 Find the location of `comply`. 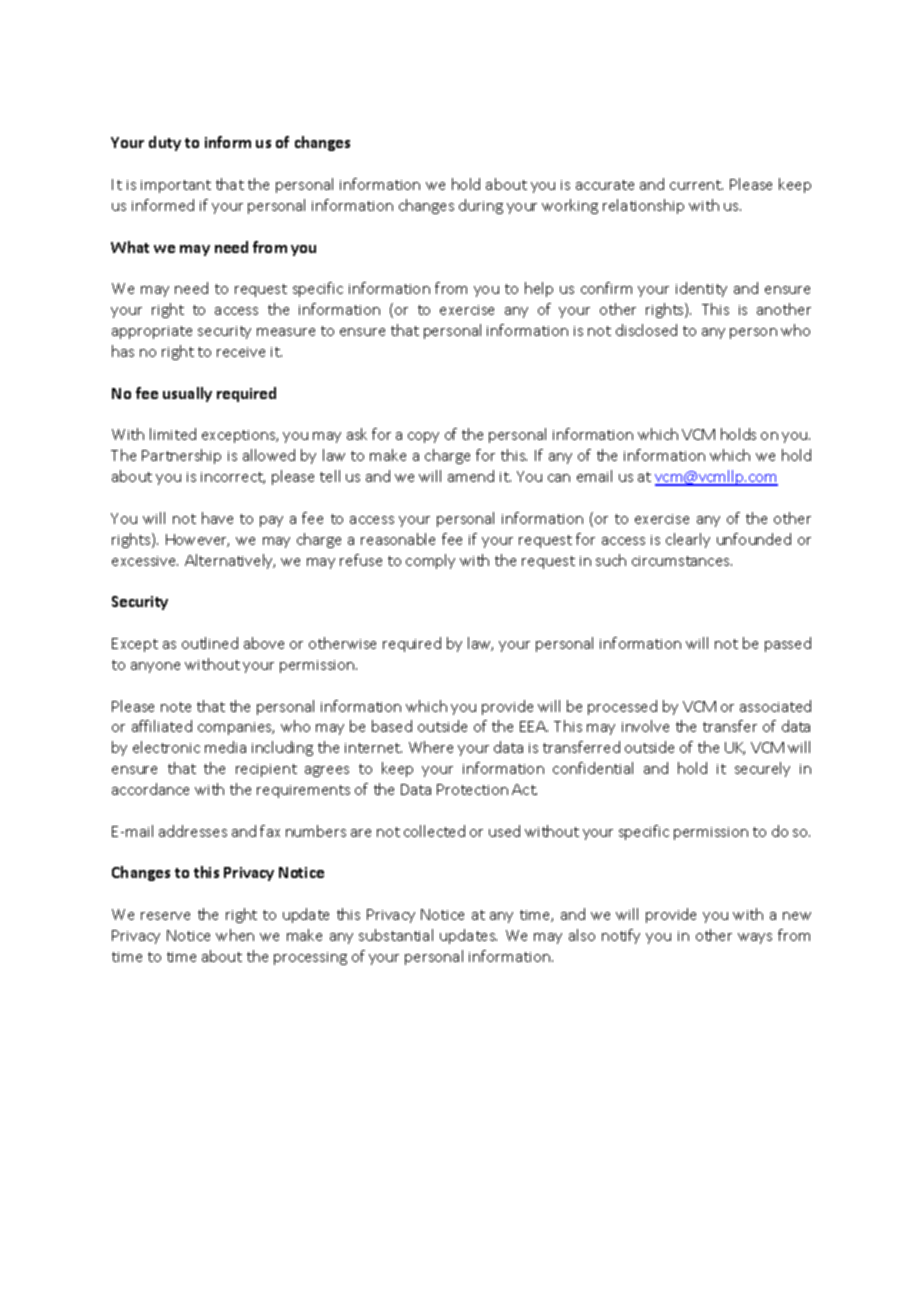

comply is located at coordinates (430, 561).
